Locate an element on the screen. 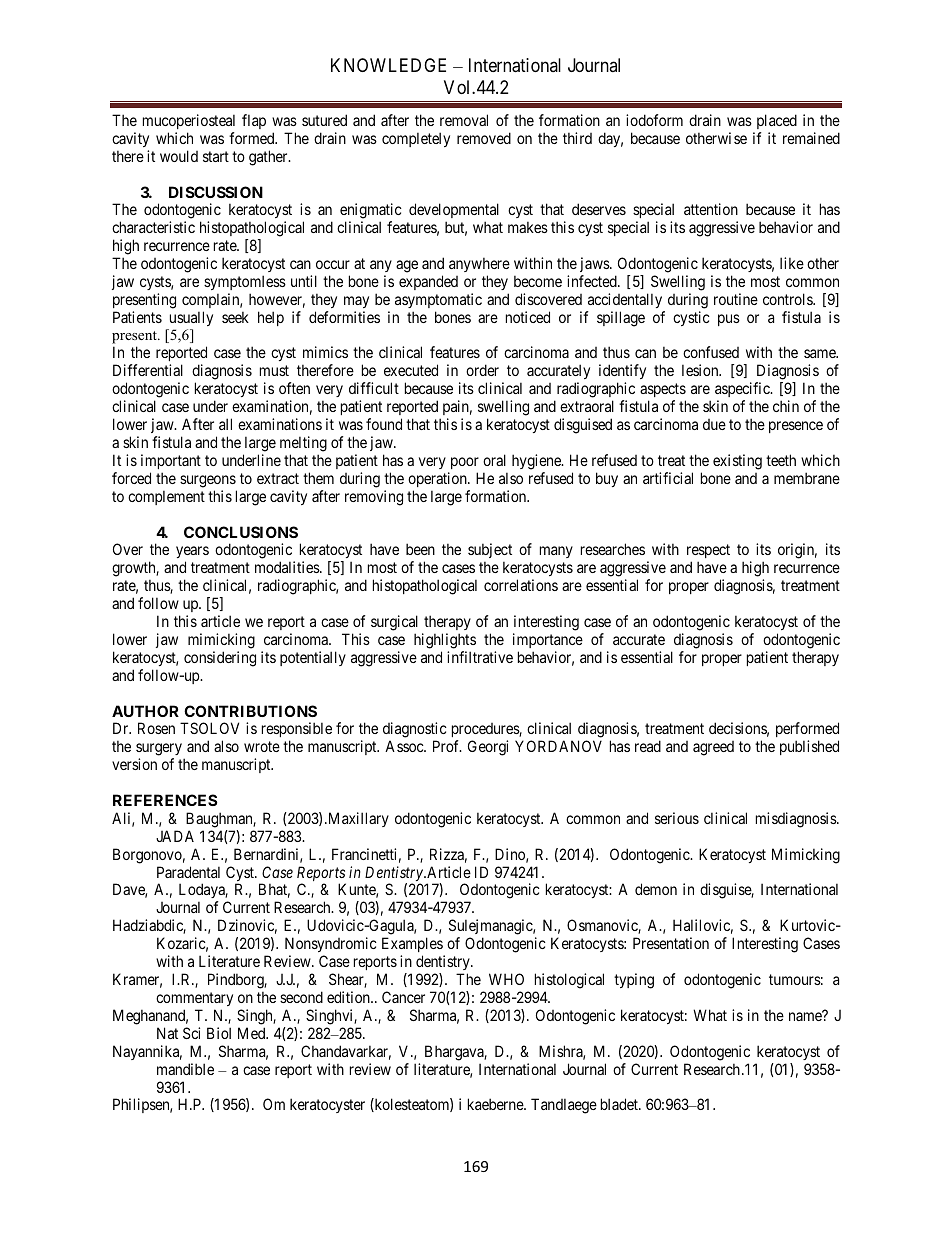  years is located at coordinates (192, 554).
